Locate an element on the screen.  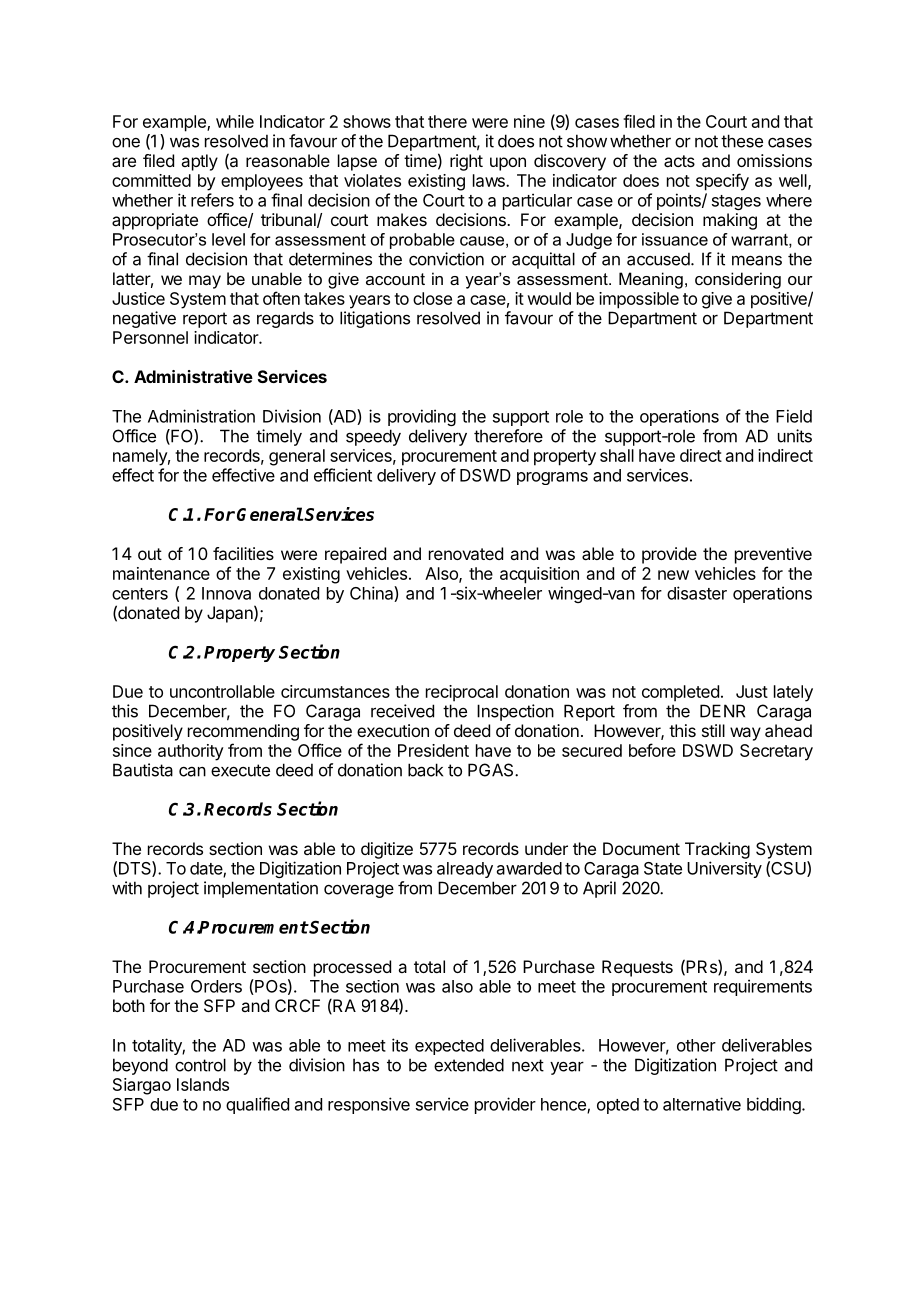
providing is located at coordinates (422, 417).
